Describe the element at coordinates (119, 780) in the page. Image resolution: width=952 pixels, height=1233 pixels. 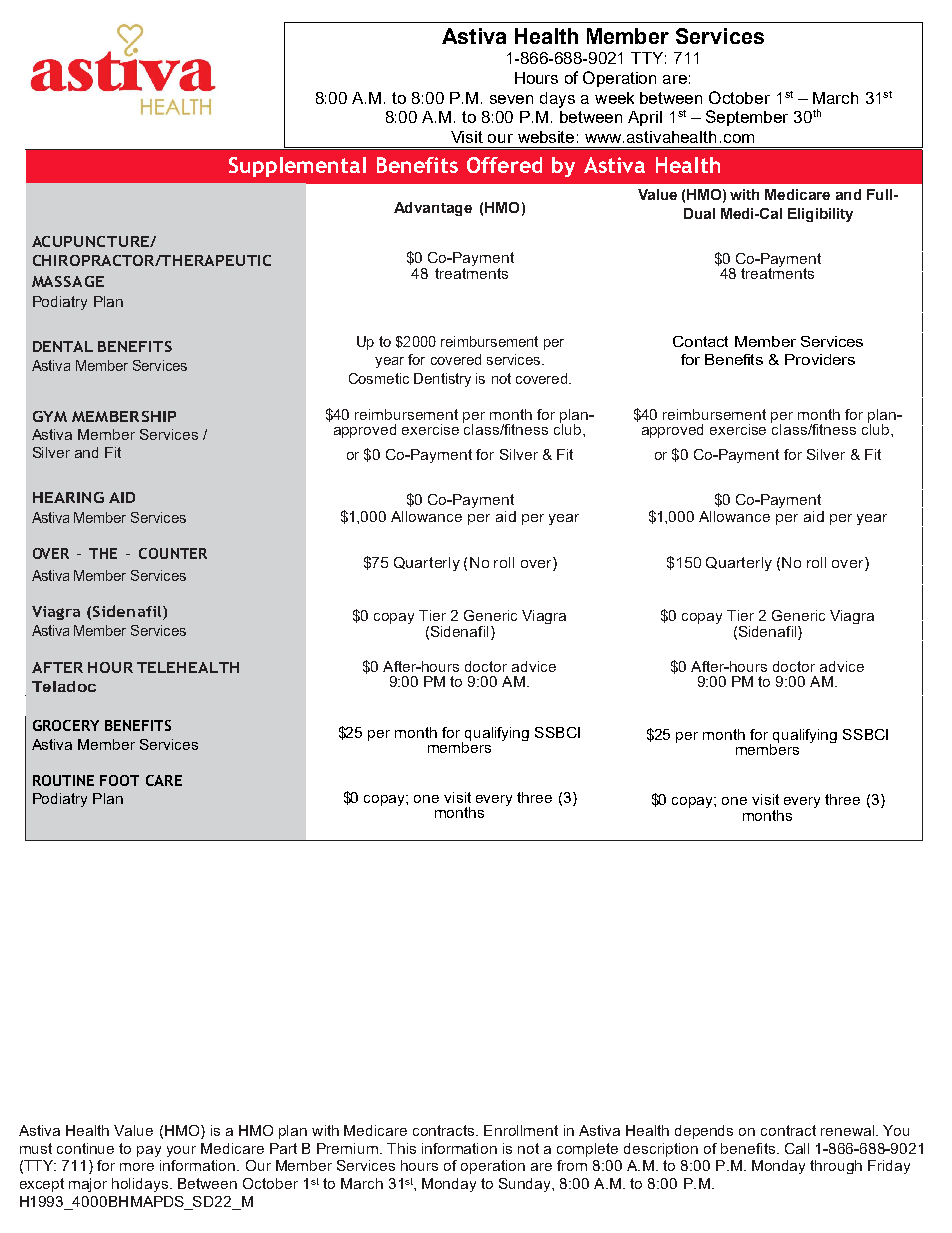
I see `FOOT` at that location.
